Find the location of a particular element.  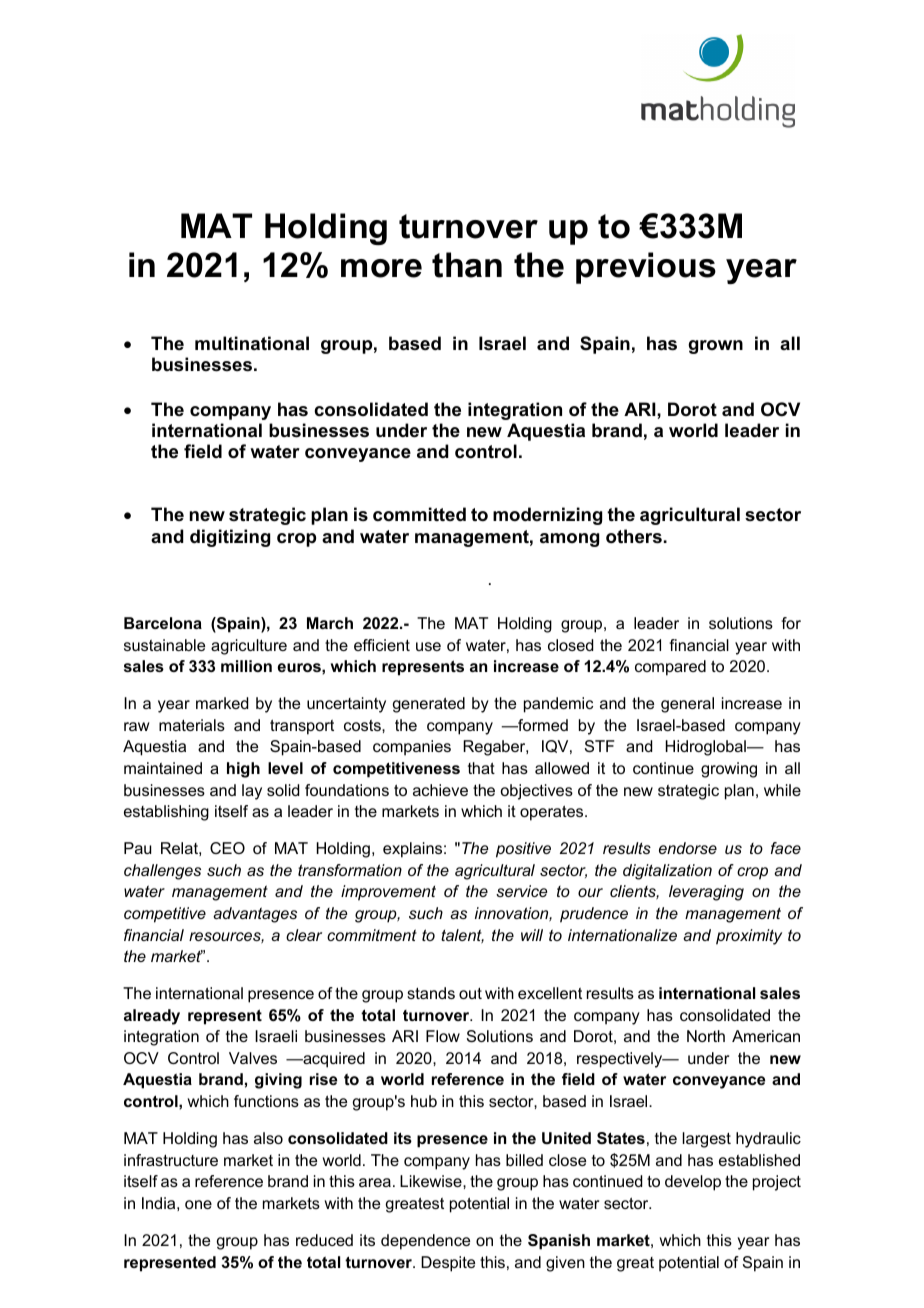

than is located at coordinates (467, 265).
